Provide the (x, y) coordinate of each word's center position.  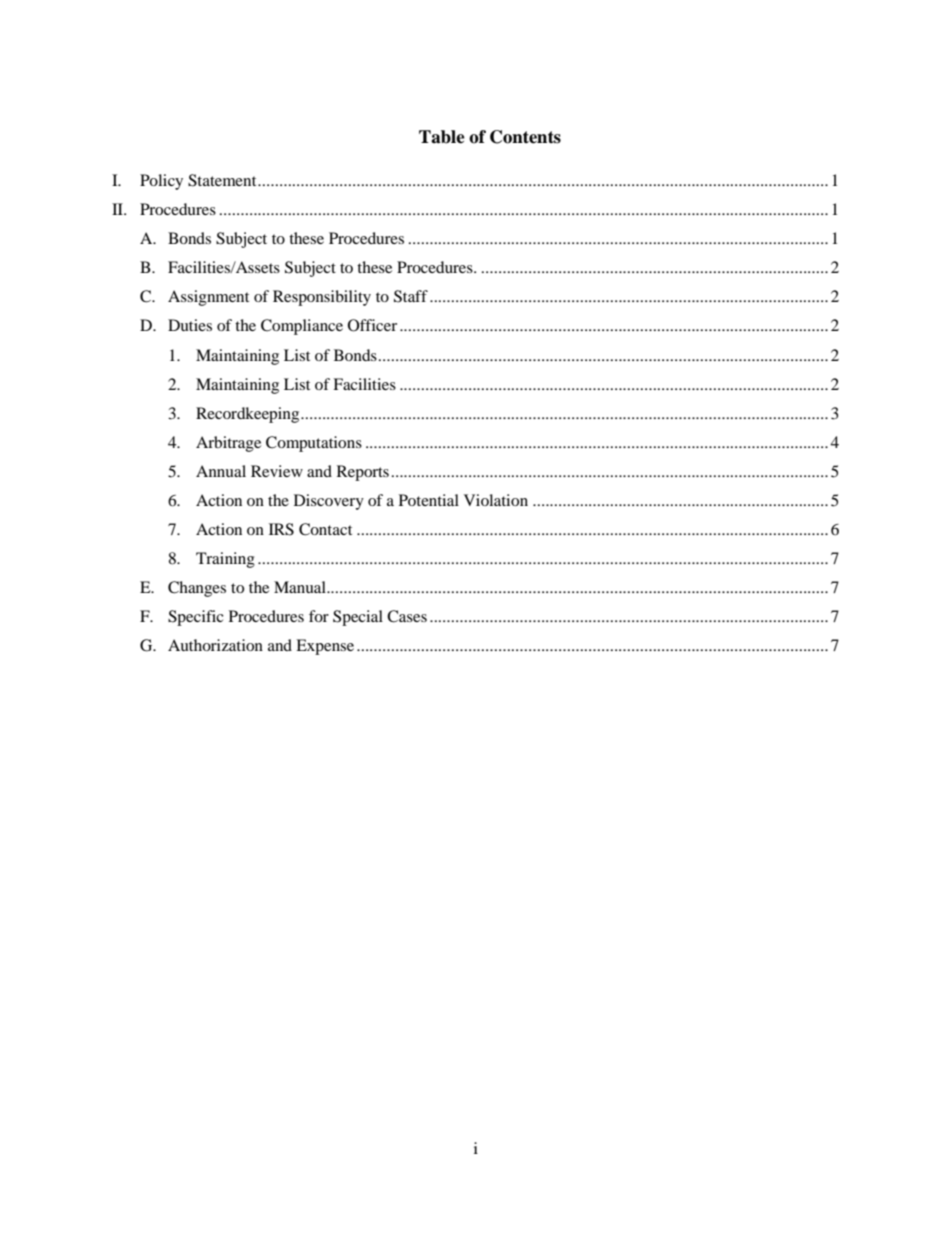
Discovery (329, 502)
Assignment (208, 298)
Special (358, 618)
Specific (196, 618)
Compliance (302, 327)
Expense (325, 647)
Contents (525, 137)
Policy (161, 182)
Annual (221, 471)
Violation (496, 500)
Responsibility (322, 298)
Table (442, 137)
